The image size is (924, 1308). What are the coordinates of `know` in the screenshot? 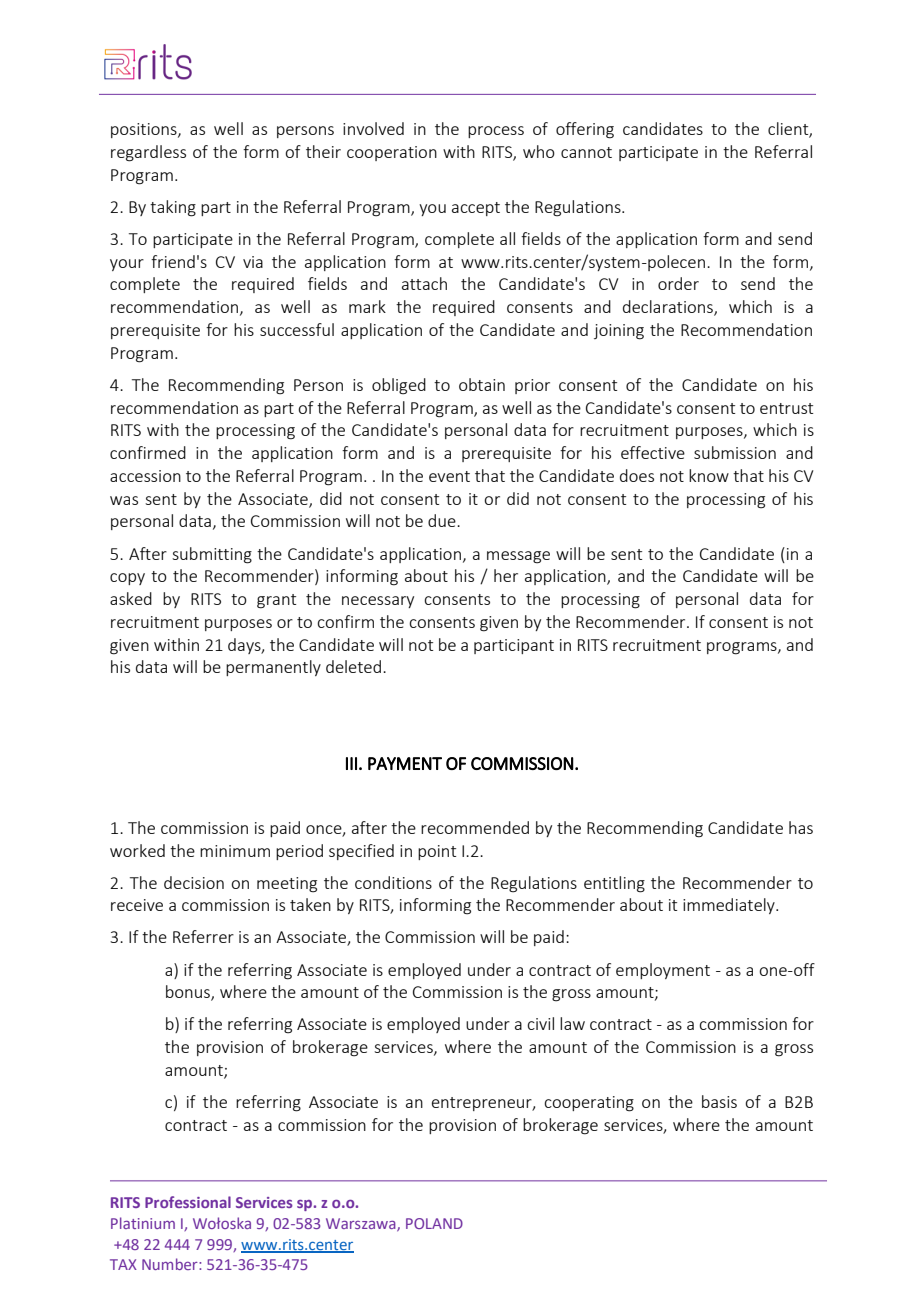 It's located at (709, 475).
